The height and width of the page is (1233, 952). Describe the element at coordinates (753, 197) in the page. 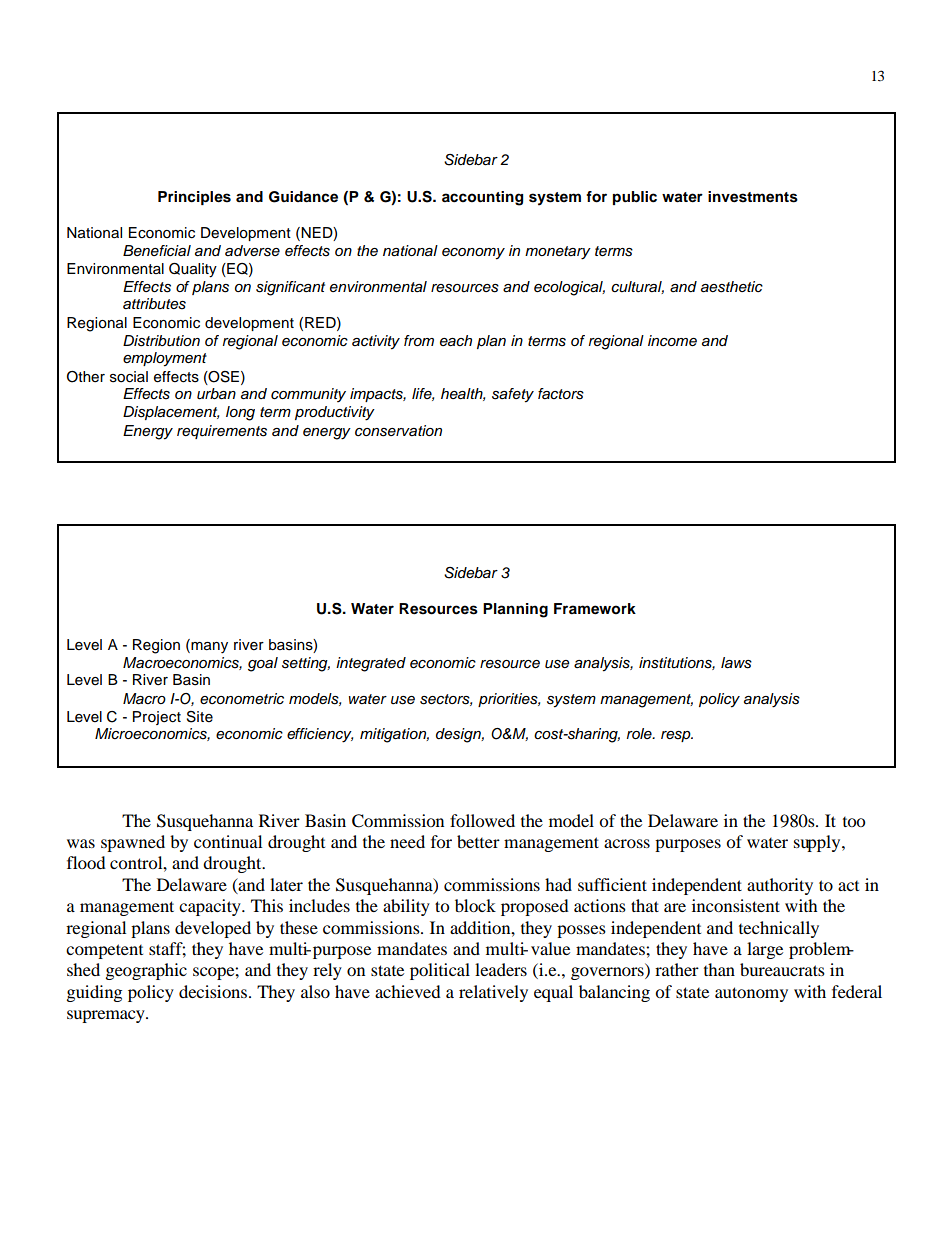

I see `investments` at that location.
